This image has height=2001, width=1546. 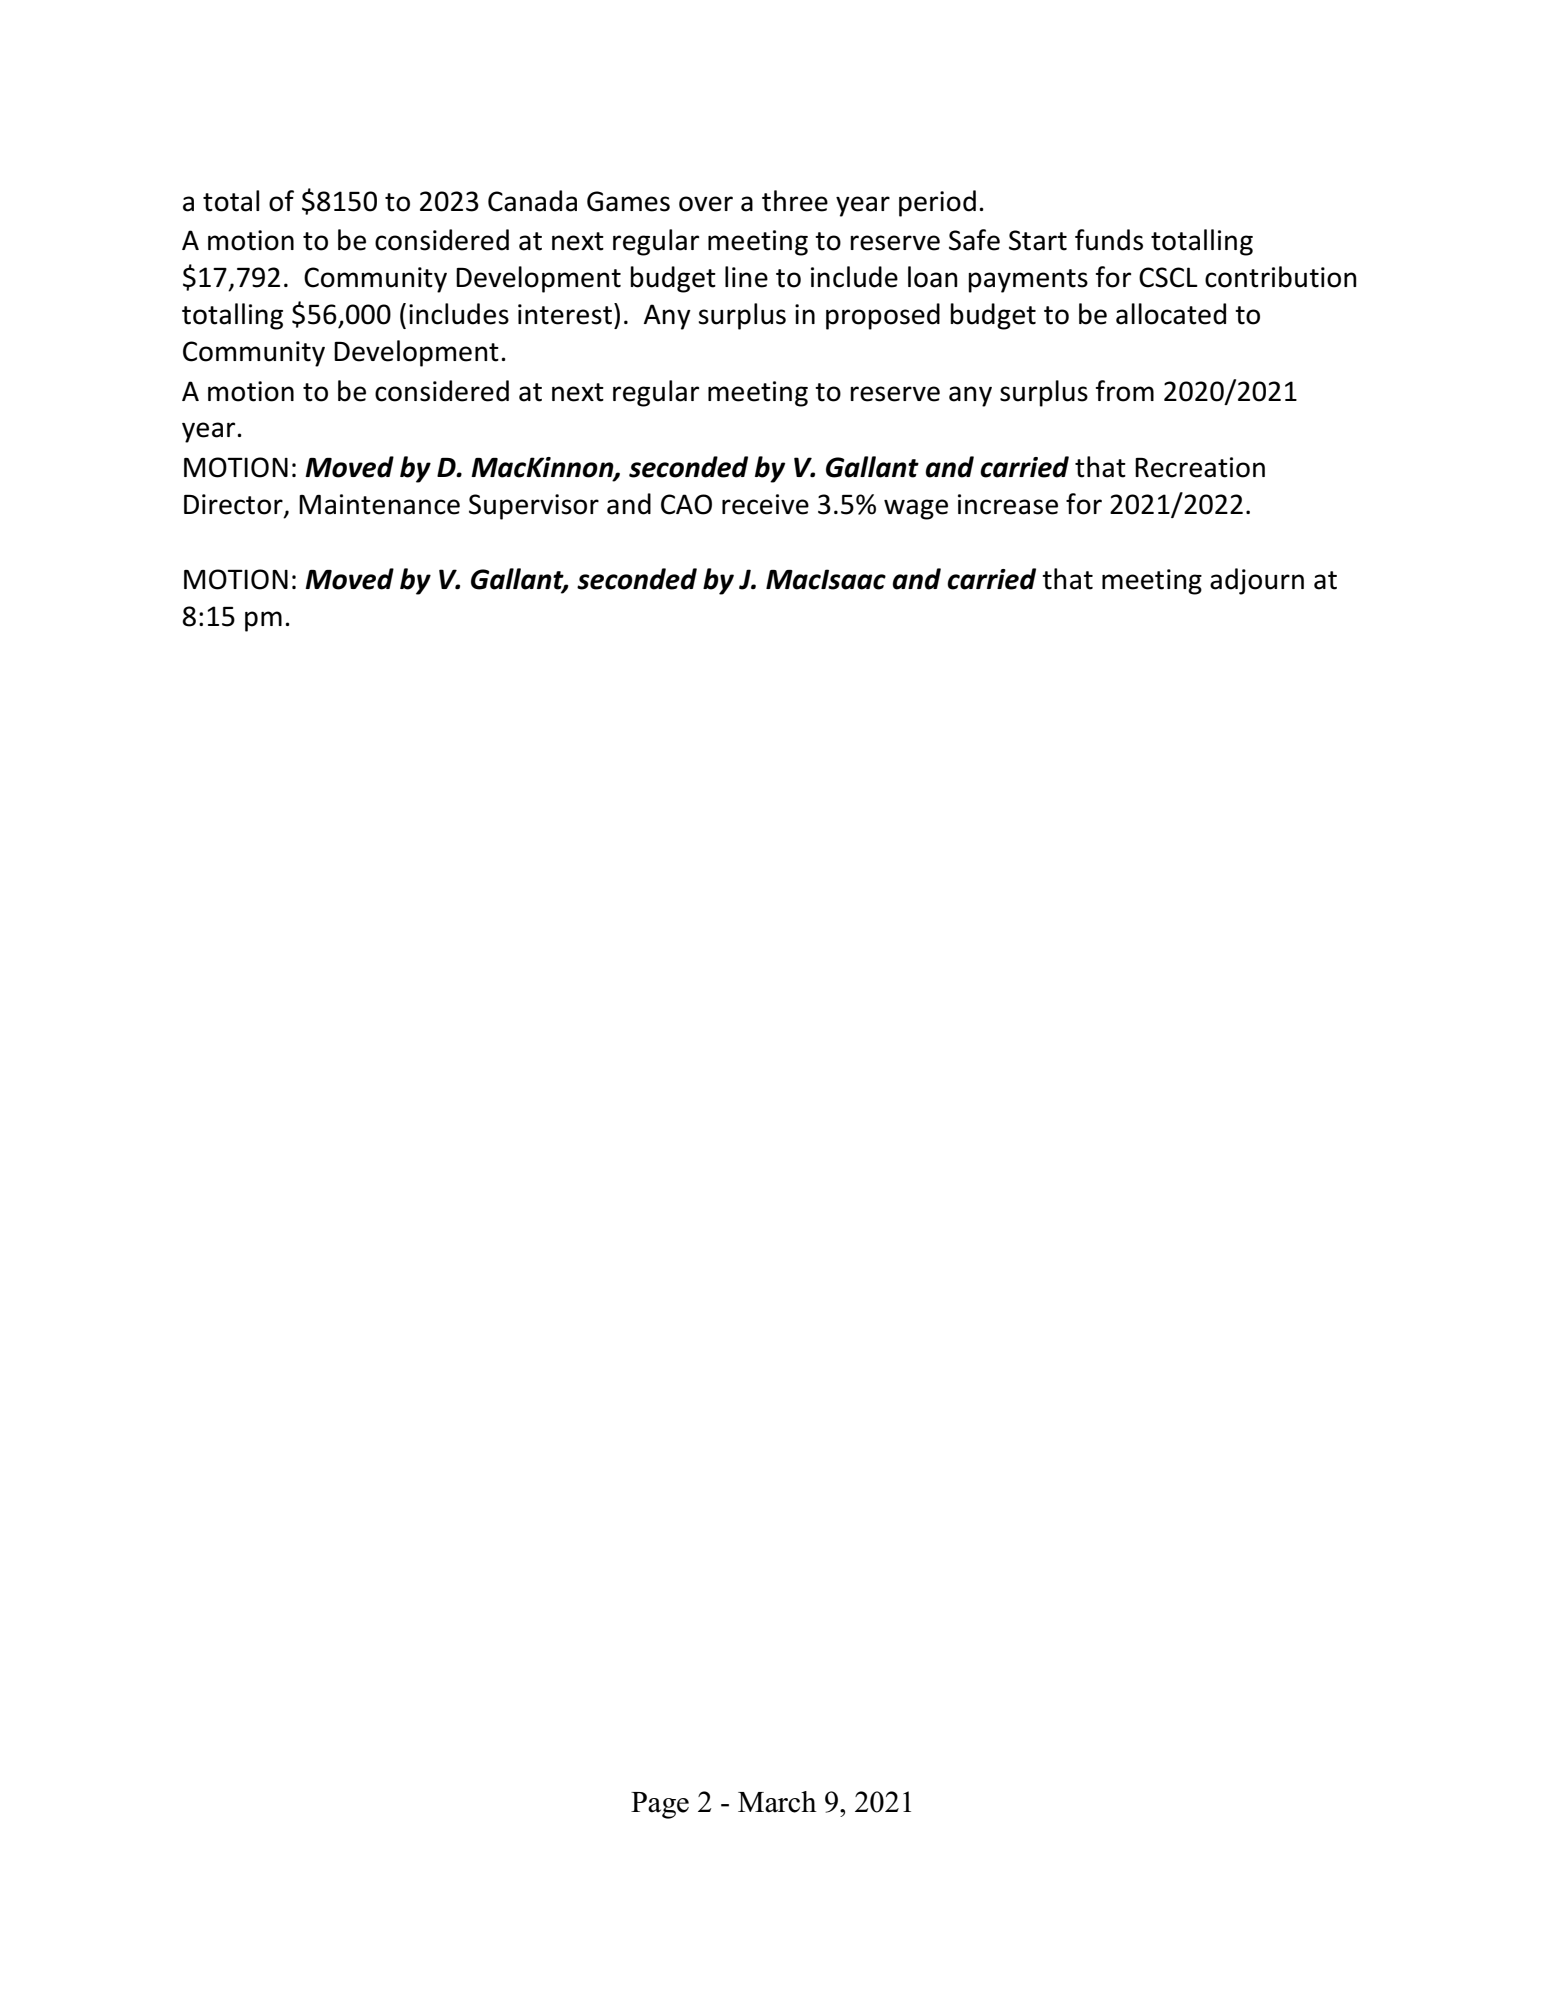 I want to click on Maintenance, so click(x=379, y=504).
